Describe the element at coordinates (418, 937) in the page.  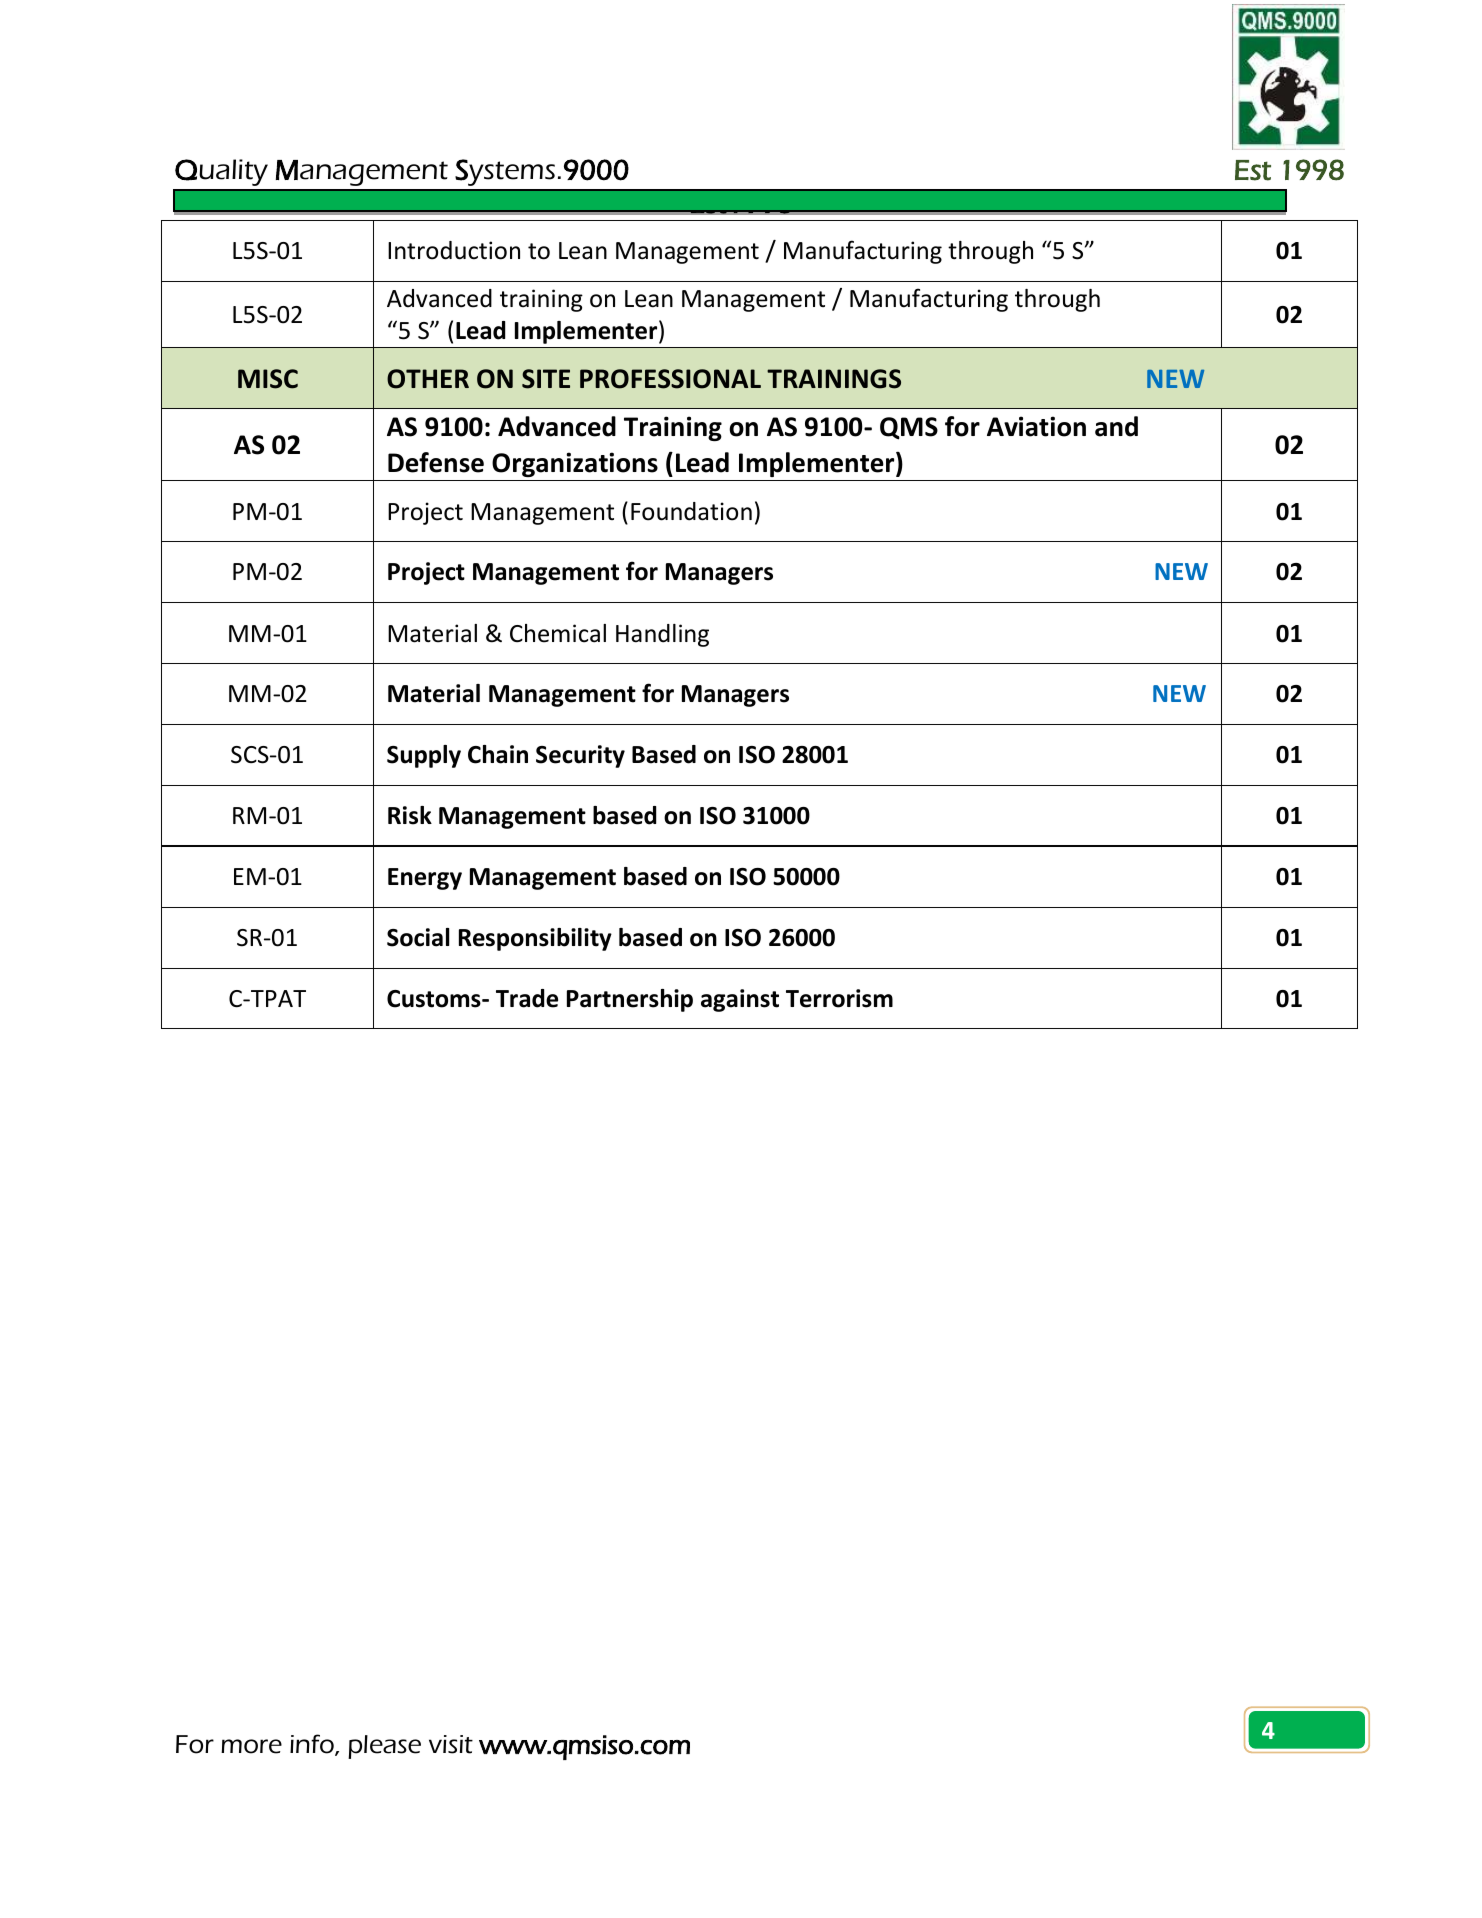
I see `Social` at that location.
